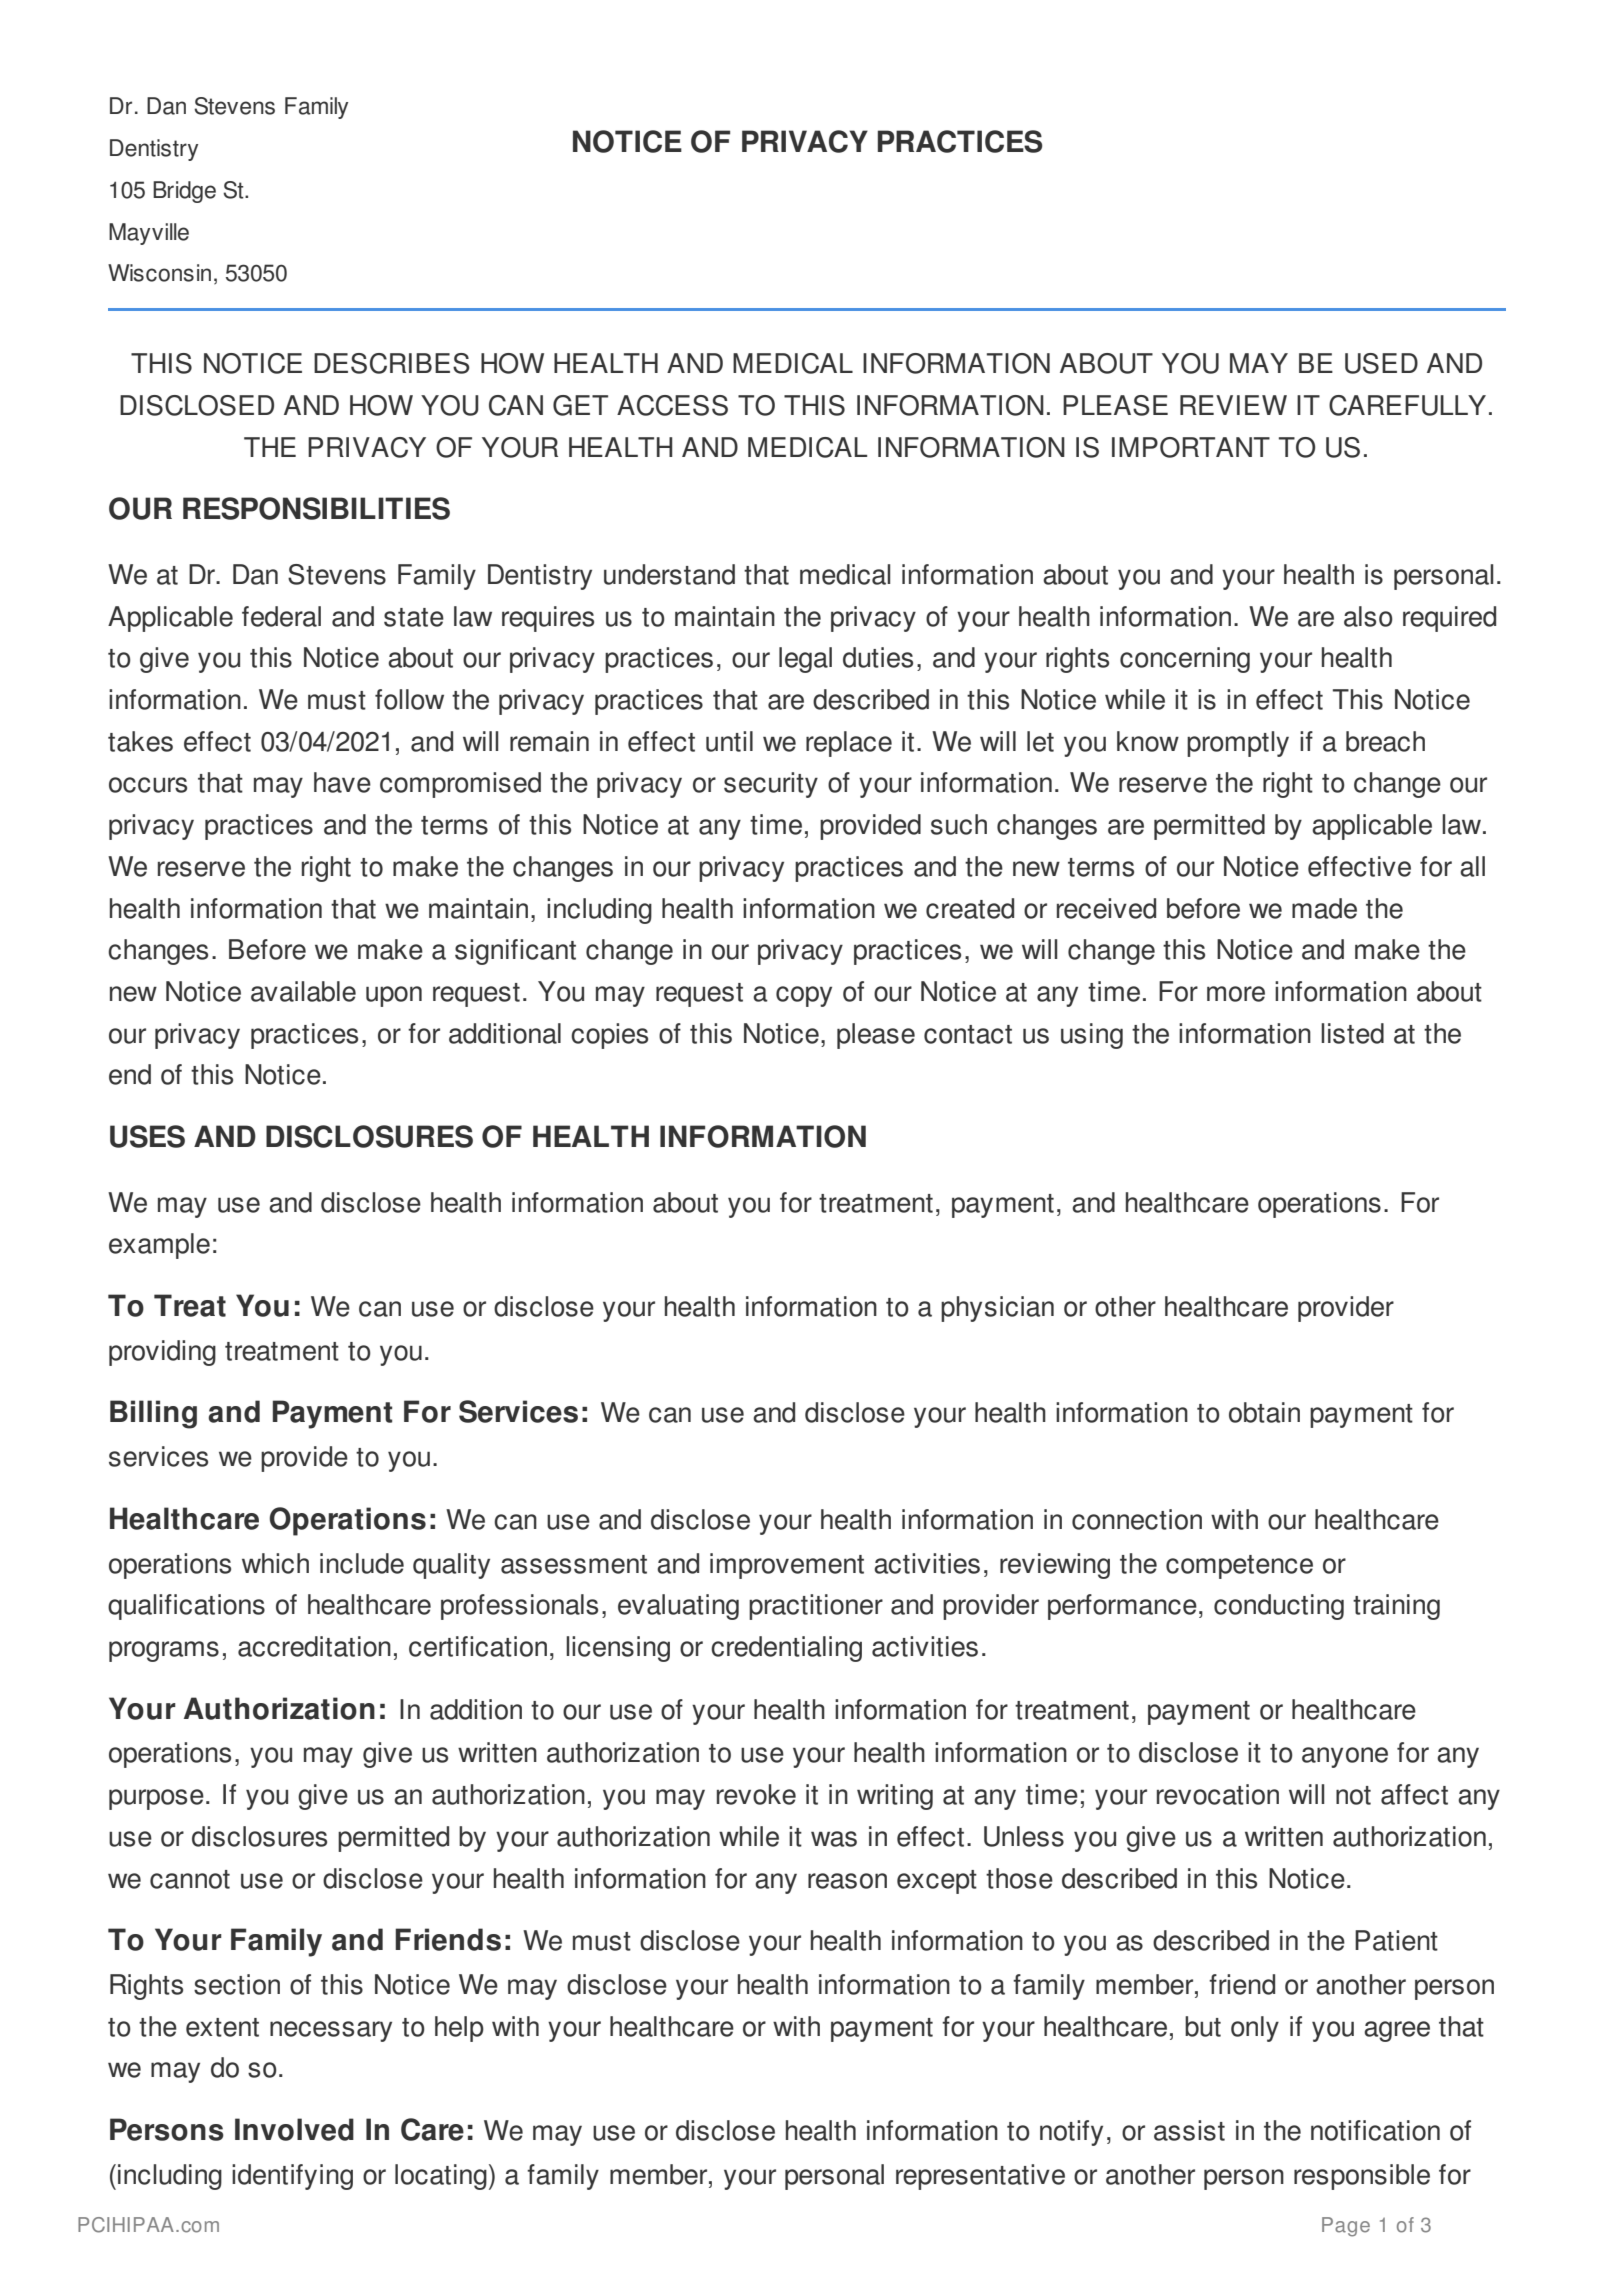  Describe the element at coordinates (804, 996) in the screenshot. I see `copy` at that location.
